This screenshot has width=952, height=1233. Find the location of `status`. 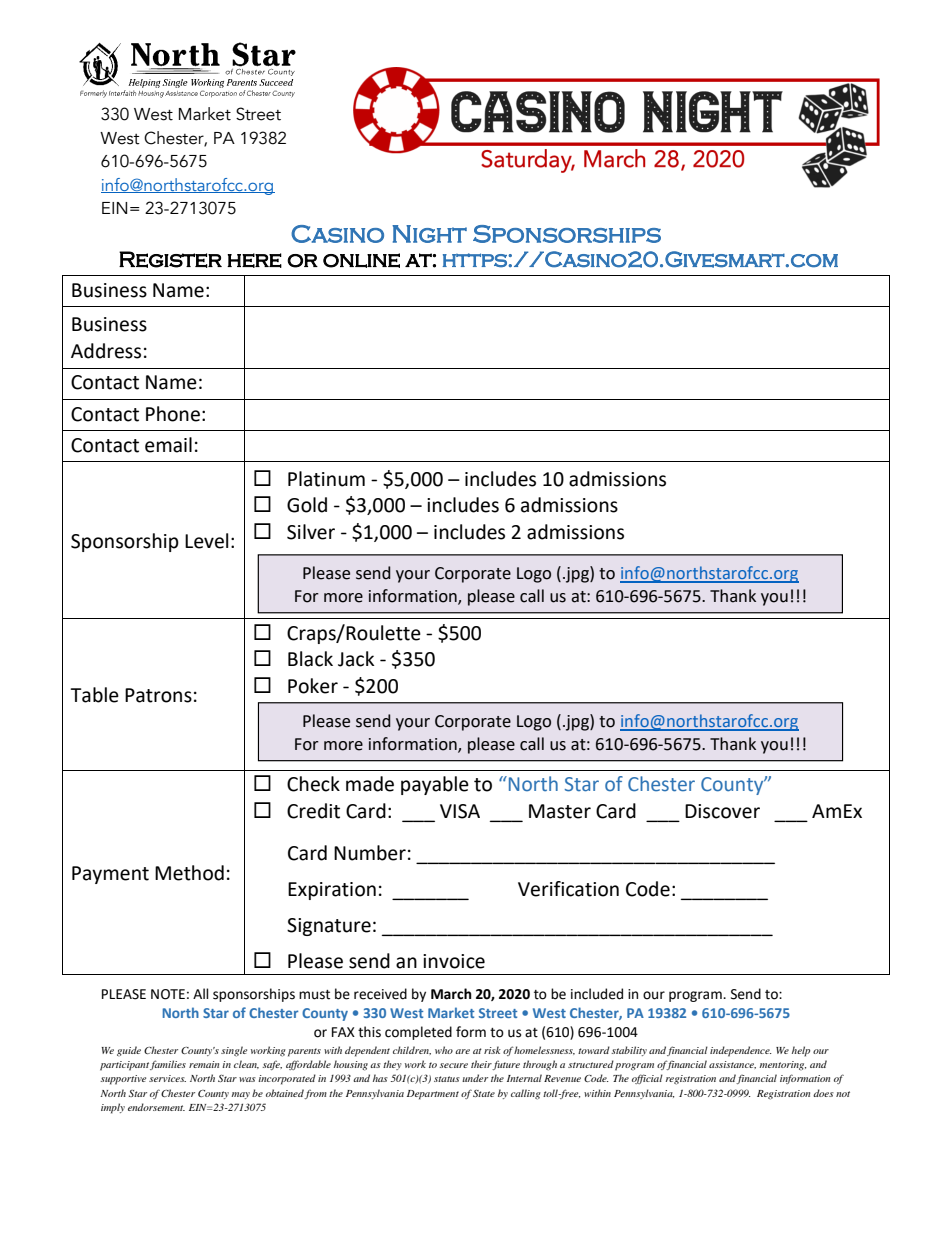

status is located at coordinates (447, 1079).
